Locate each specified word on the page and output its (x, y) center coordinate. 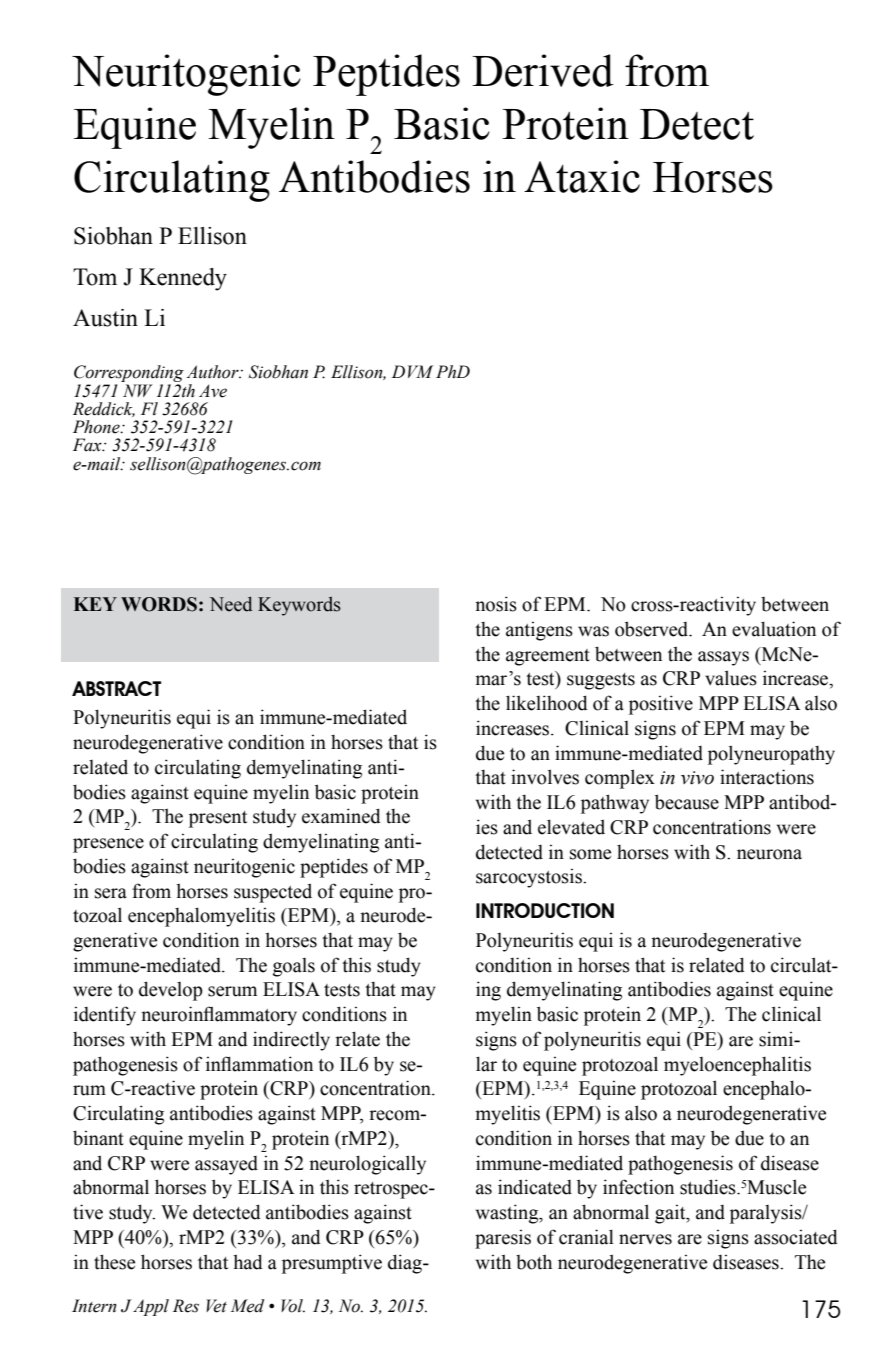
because (687, 802)
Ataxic (582, 176)
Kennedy (183, 279)
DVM (412, 371)
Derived (543, 70)
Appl (151, 1307)
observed (653, 629)
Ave (213, 391)
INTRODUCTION (545, 910)
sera (111, 893)
